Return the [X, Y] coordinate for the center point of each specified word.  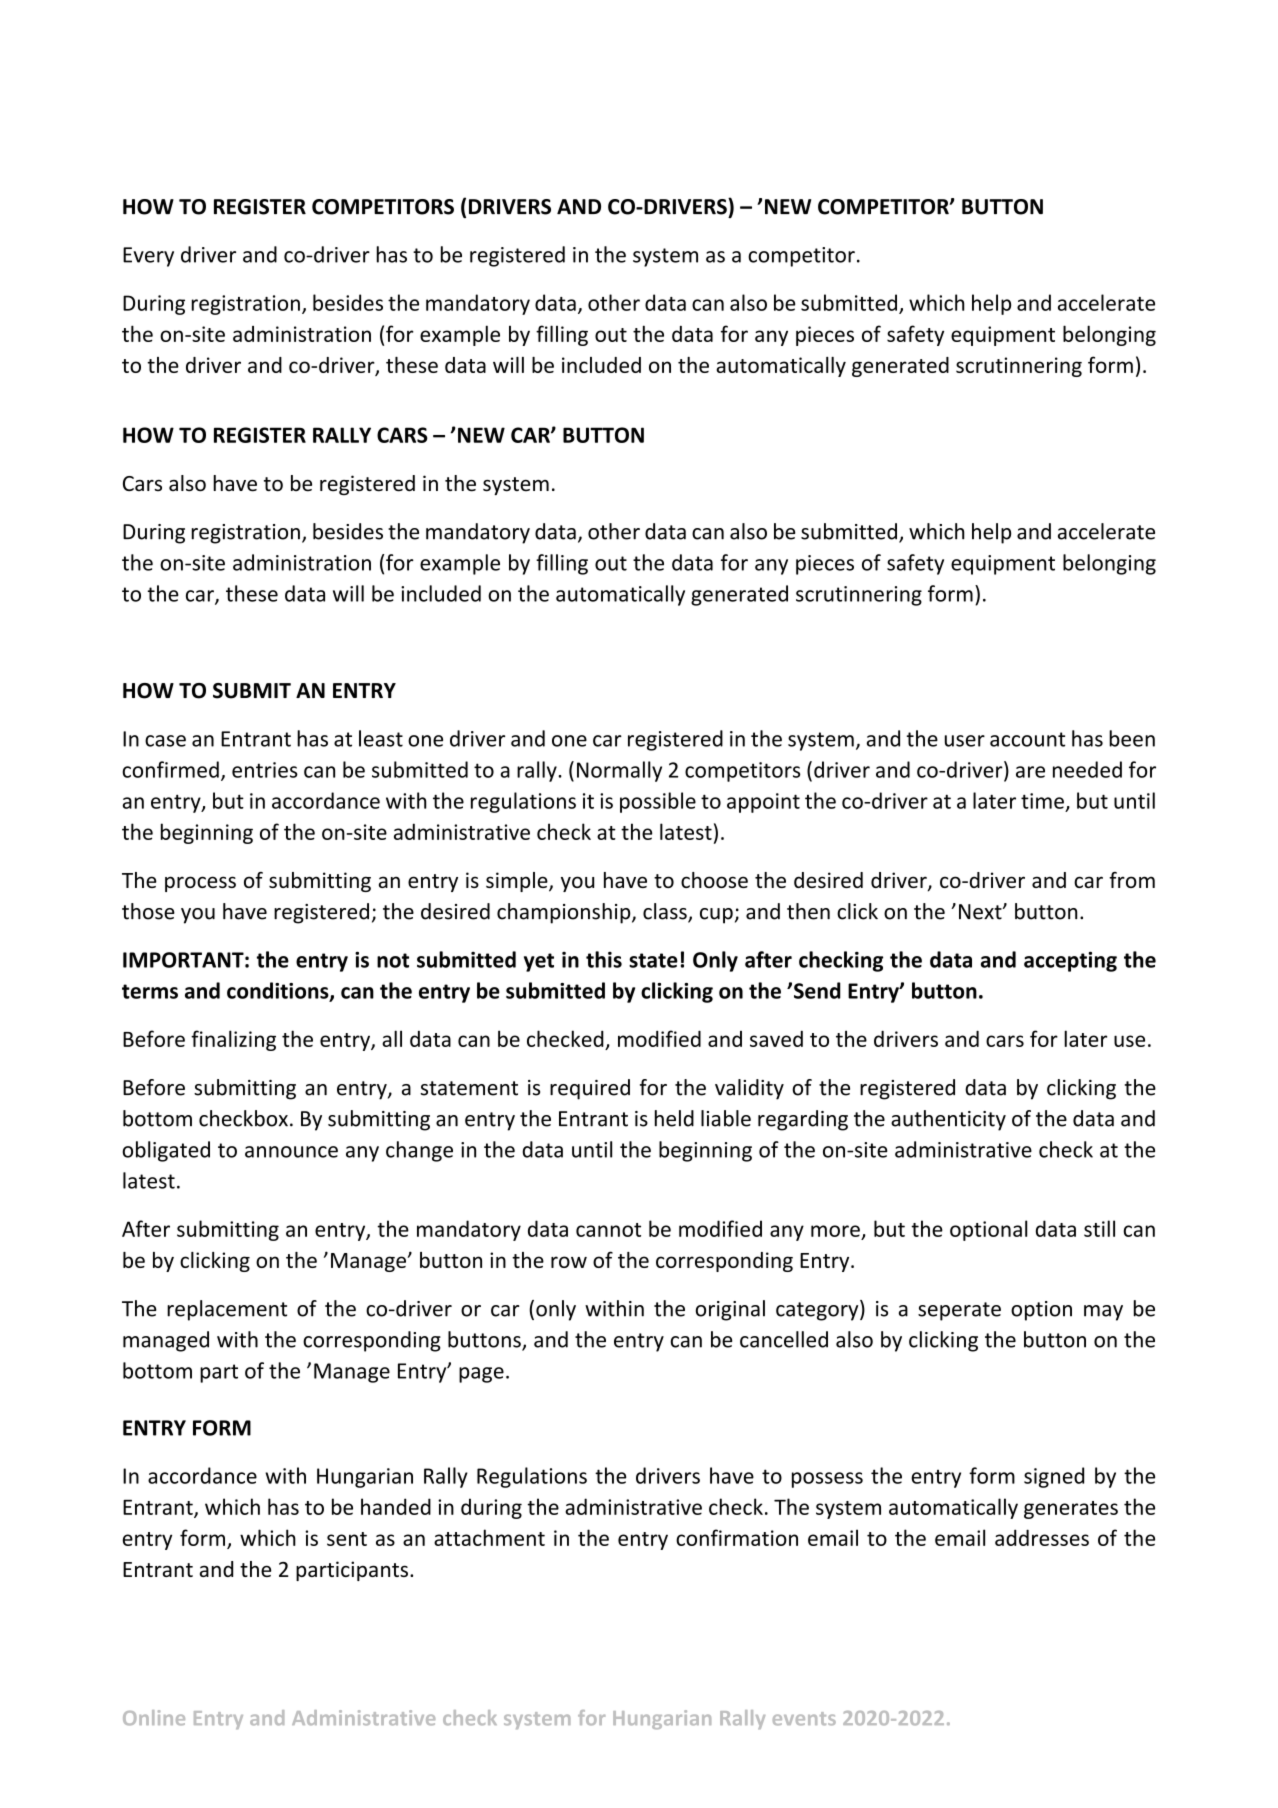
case [165, 741]
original [730, 1310]
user [965, 741]
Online [154, 1718]
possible [658, 802]
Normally [619, 771]
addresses [1042, 1537]
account [1027, 739]
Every [148, 257]
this [604, 959]
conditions [279, 991]
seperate [959, 1311]
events [804, 1719]
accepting [1070, 961]
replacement [227, 1310]
